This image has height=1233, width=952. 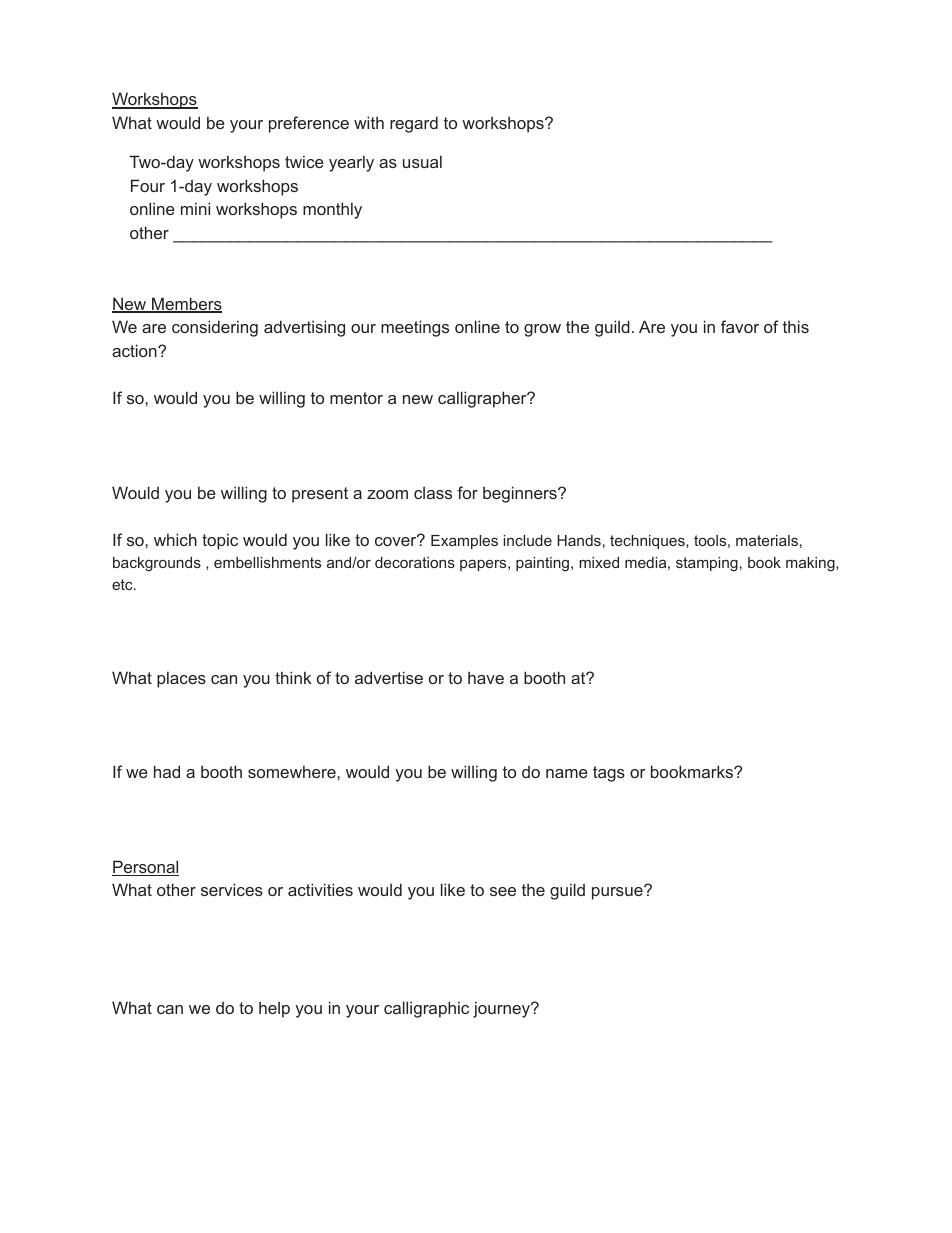 I want to click on pursue, so click(x=618, y=892).
